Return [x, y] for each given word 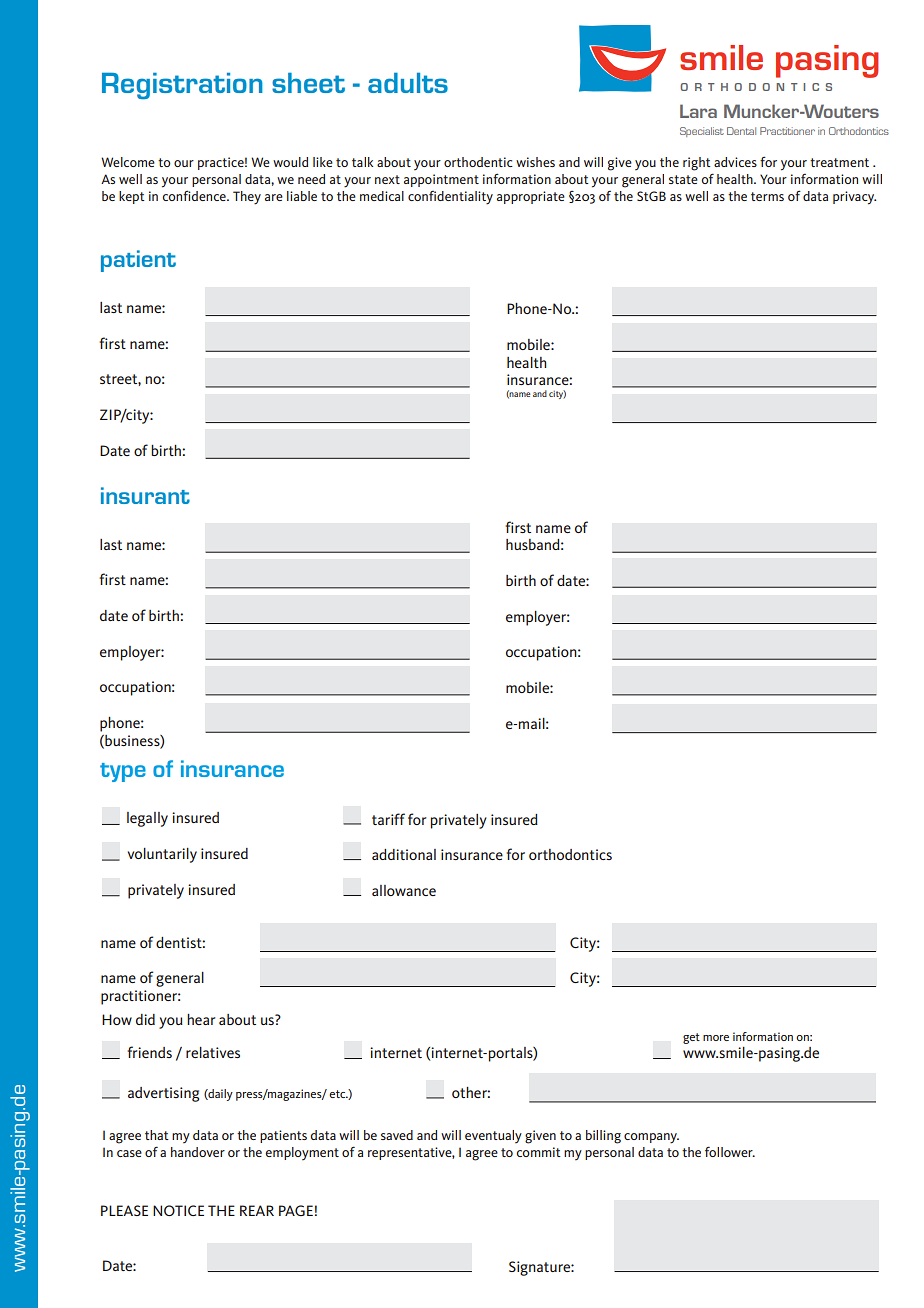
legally [147, 819]
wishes [535, 162]
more [716, 1038]
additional [404, 854]
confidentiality [450, 198]
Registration [182, 86]
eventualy [493, 1136]
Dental [741, 131]
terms [767, 196]
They [247, 198]
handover [198, 1152]
